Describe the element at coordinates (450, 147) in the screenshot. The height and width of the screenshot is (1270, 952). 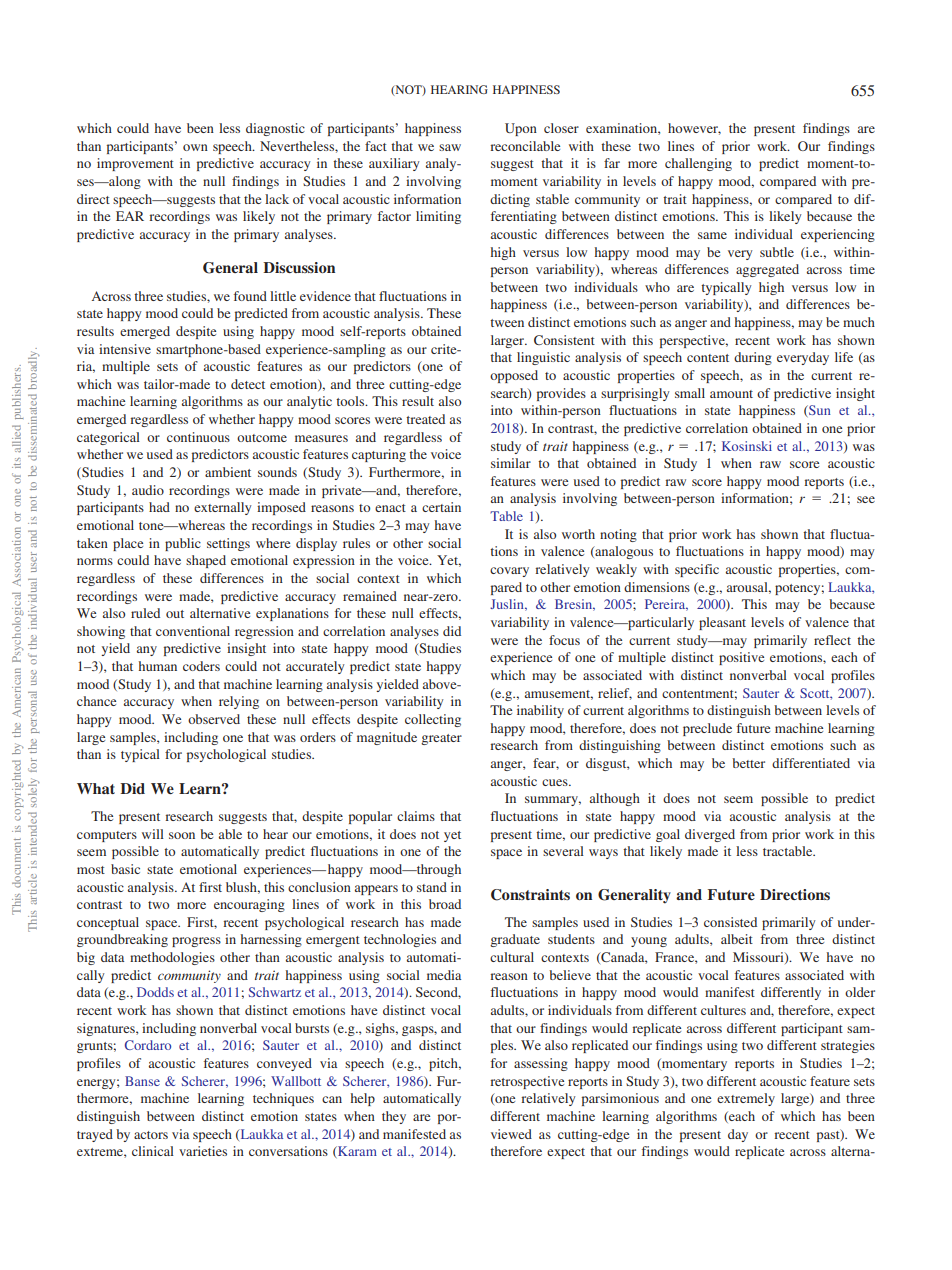
I see `saw` at that location.
